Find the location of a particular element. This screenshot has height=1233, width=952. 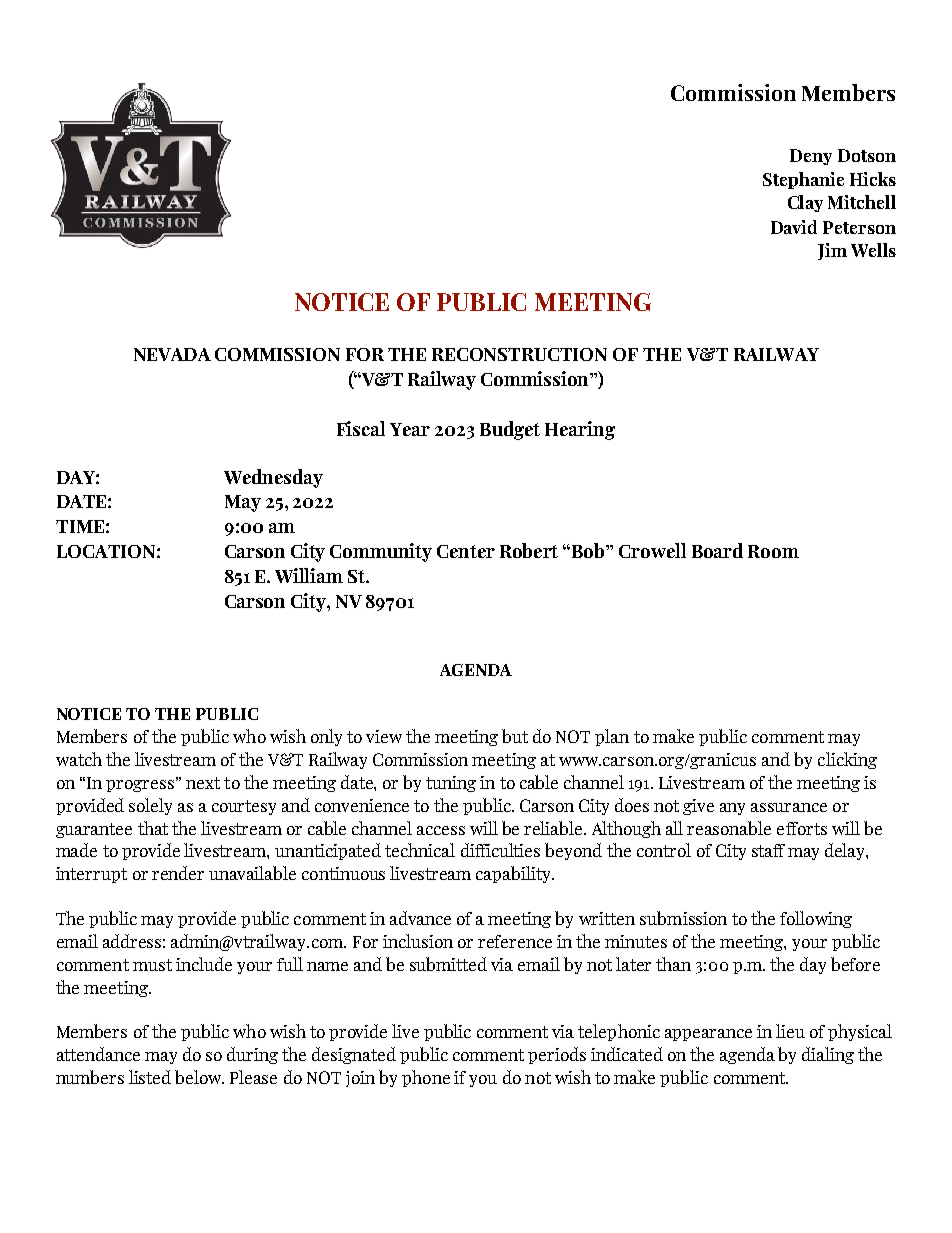

access is located at coordinates (441, 830).
